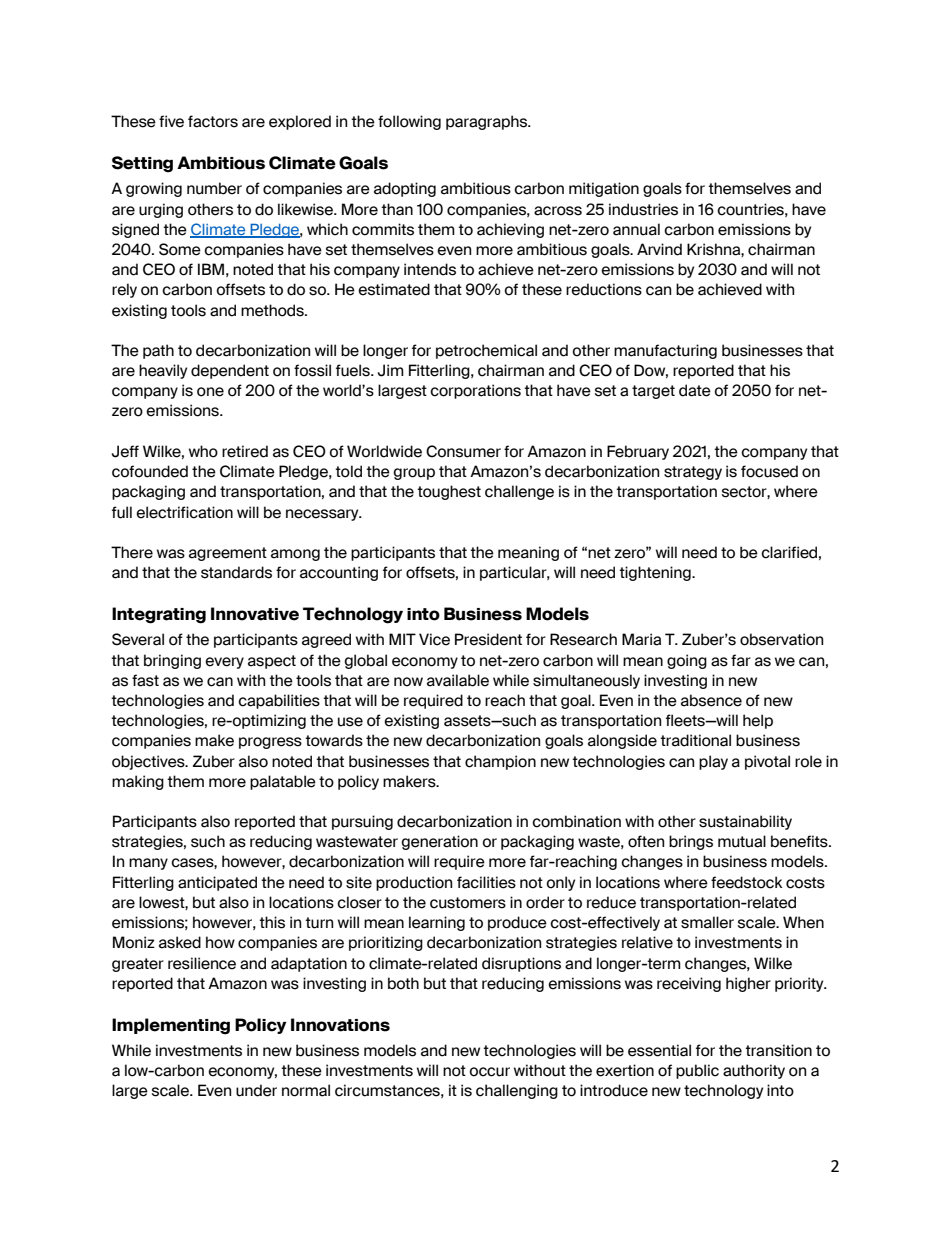 Image resolution: width=952 pixels, height=1233 pixels. What do you see at coordinates (148, 864) in the screenshot?
I see `many` at bounding box center [148, 864].
